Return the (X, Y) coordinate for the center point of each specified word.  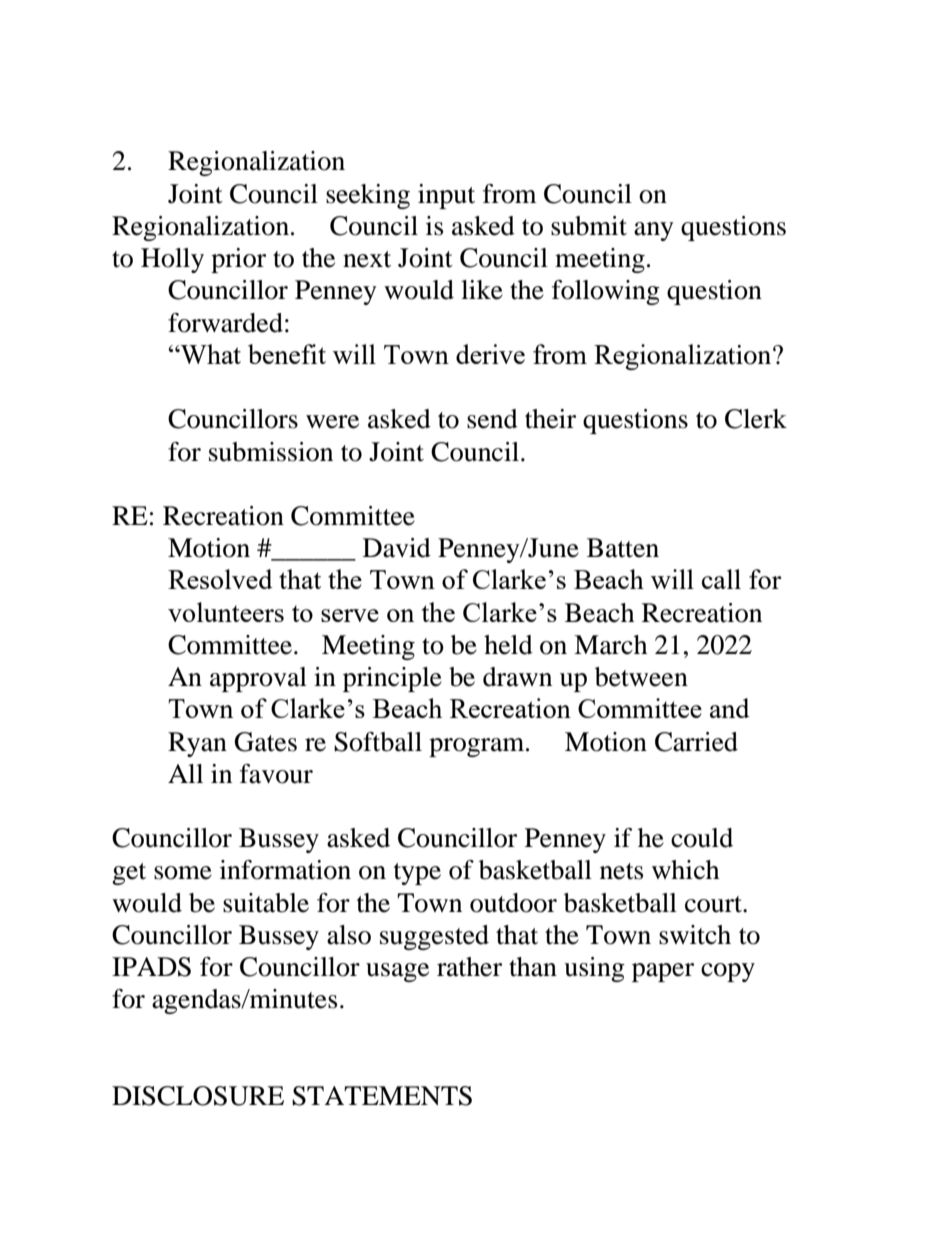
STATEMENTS (382, 1096)
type (417, 874)
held (508, 645)
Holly (172, 260)
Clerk (756, 419)
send (492, 419)
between (641, 677)
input (446, 196)
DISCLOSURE (198, 1096)
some (183, 873)
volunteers (226, 612)
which (685, 870)
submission (271, 452)
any (654, 231)
